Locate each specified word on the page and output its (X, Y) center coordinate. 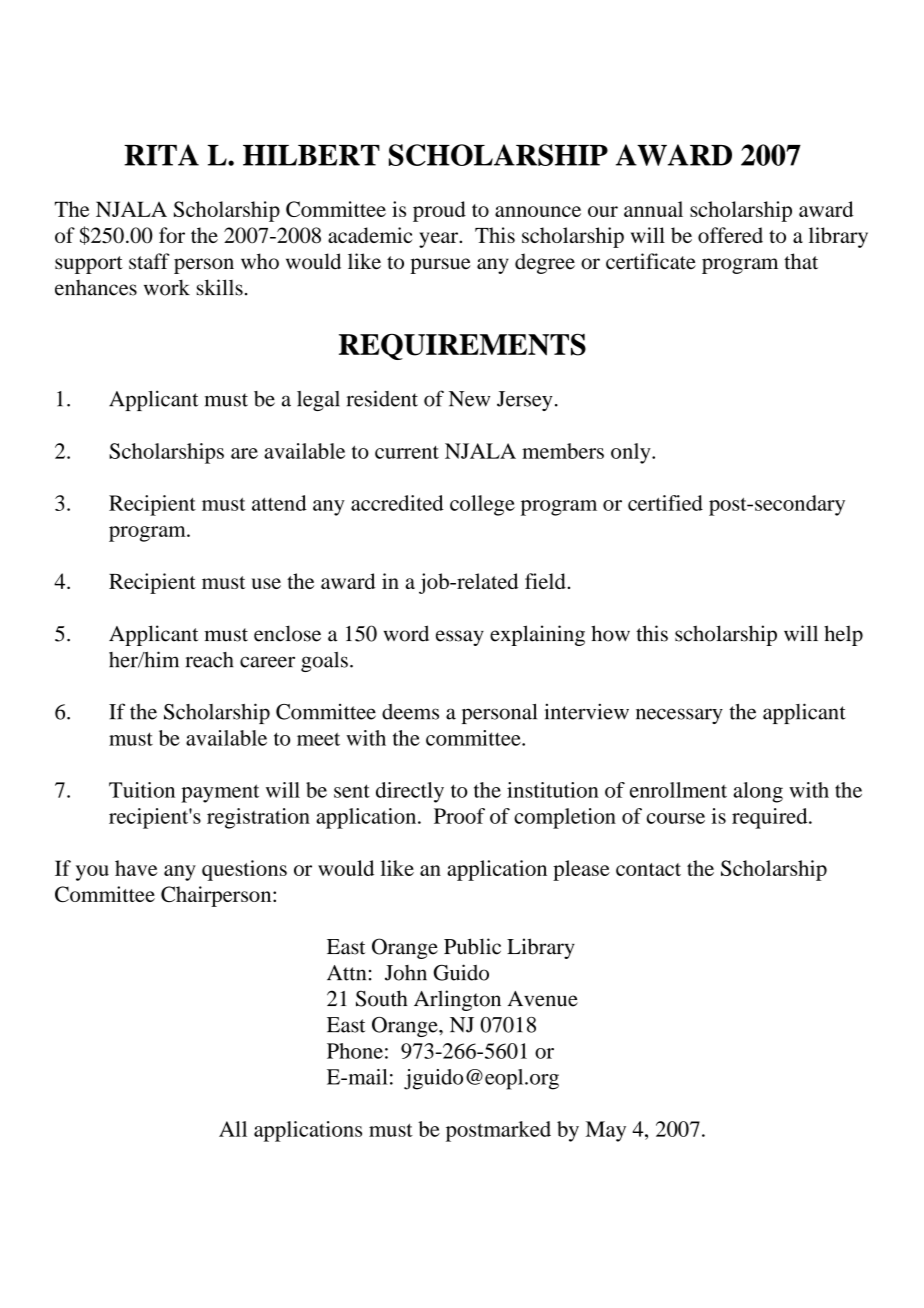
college (482, 505)
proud (439, 211)
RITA (161, 155)
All (233, 1129)
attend (279, 503)
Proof (459, 816)
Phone (355, 1051)
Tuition (142, 790)
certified (665, 503)
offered (730, 235)
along (758, 792)
